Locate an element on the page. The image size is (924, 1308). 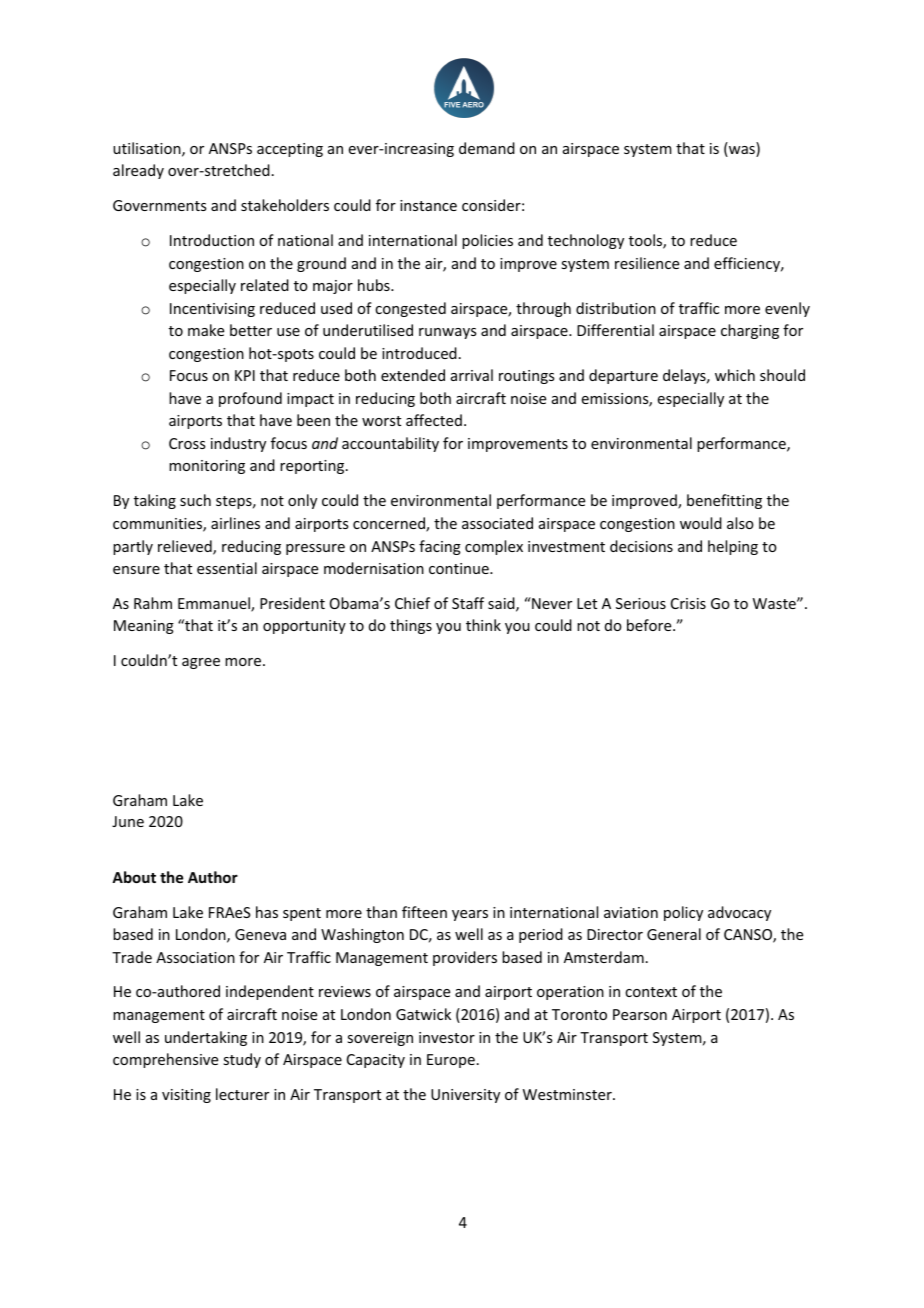
profound is located at coordinates (250, 399).
